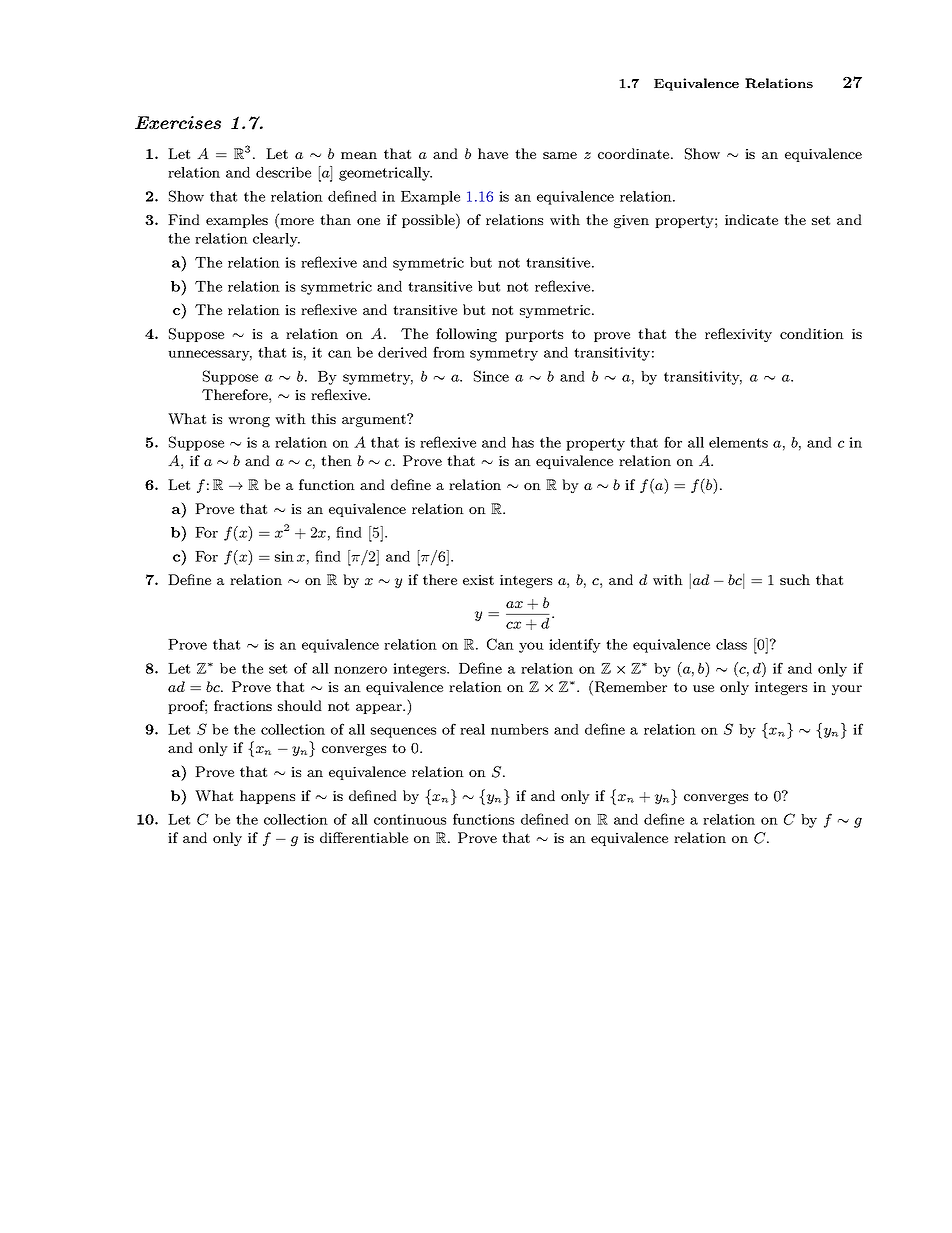 This screenshot has width=952, height=1233. What do you see at coordinates (336, 460) in the screenshot?
I see `then` at bounding box center [336, 460].
